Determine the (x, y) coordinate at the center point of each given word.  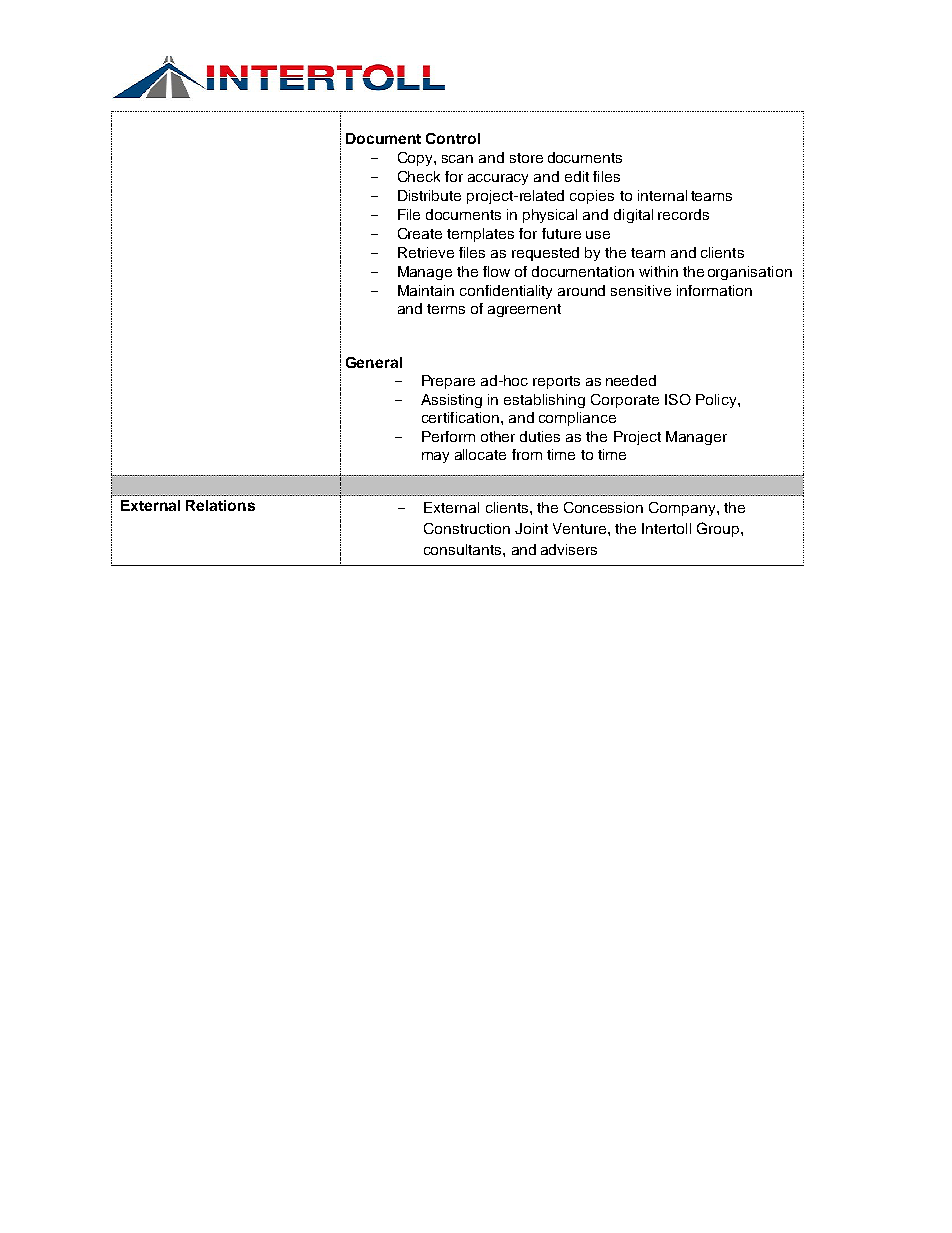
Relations (220, 505)
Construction (467, 528)
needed (631, 380)
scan (457, 159)
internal (662, 195)
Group (719, 529)
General (374, 362)
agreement (524, 310)
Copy (416, 159)
